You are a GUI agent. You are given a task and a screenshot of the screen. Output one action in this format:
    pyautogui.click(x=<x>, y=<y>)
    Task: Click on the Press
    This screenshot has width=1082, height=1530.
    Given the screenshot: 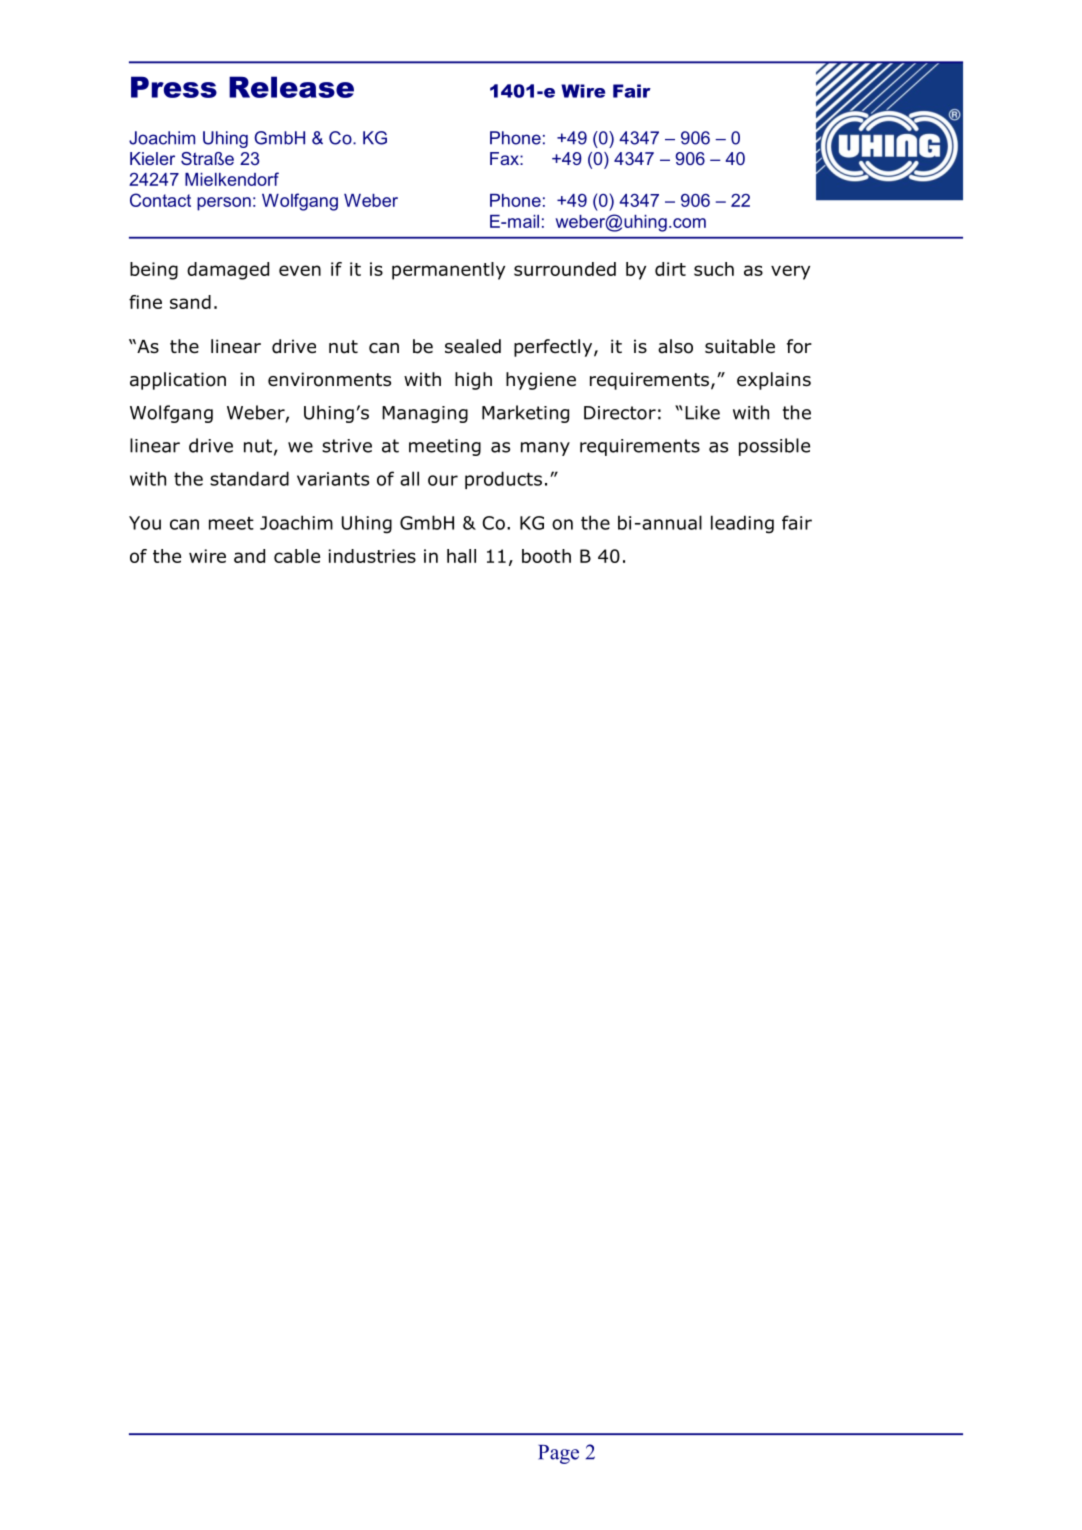 What is the action you would take?
    pyautogui.click(x=174, y=87)
